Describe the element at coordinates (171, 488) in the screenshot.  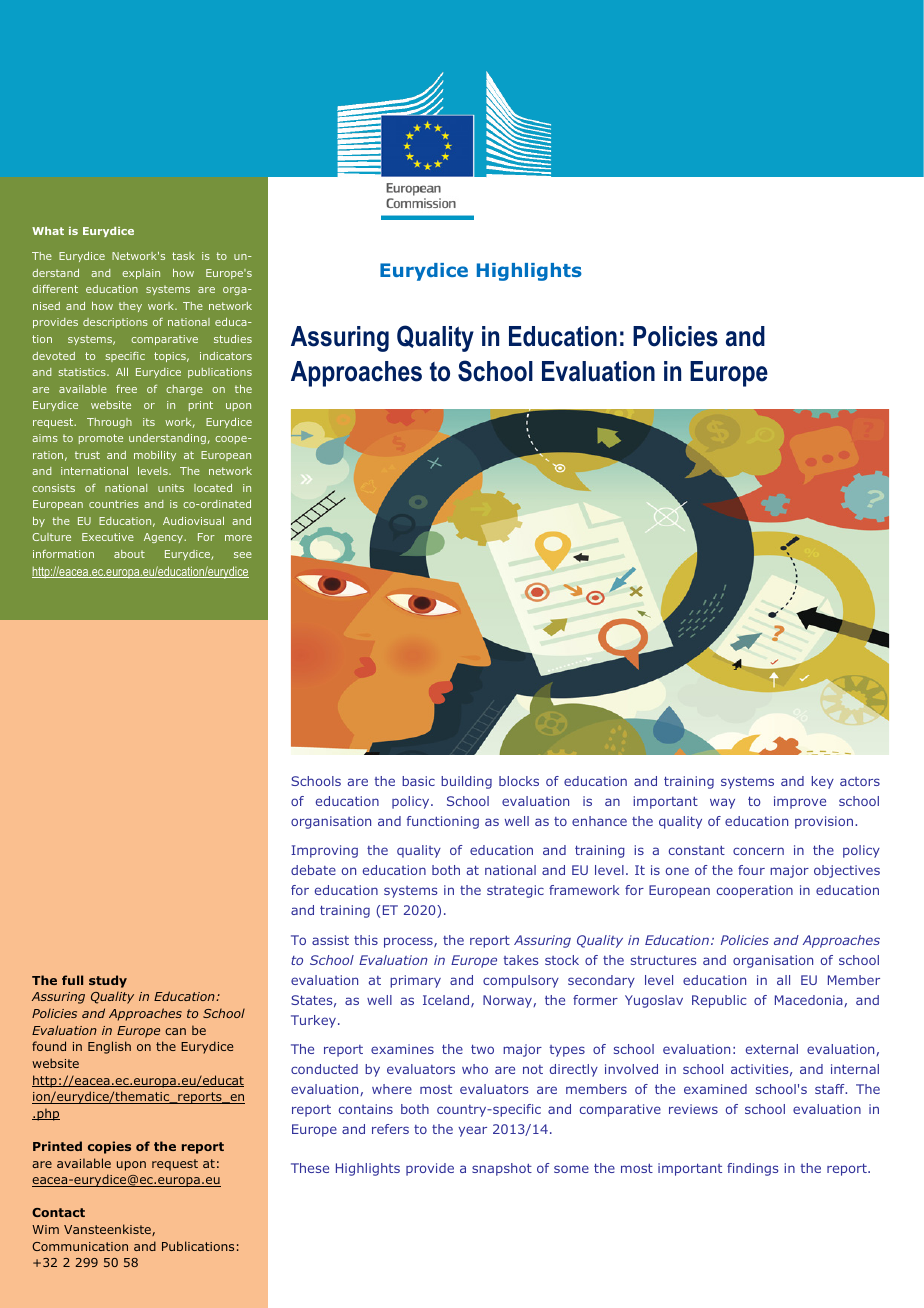
I see `units` at that location.
